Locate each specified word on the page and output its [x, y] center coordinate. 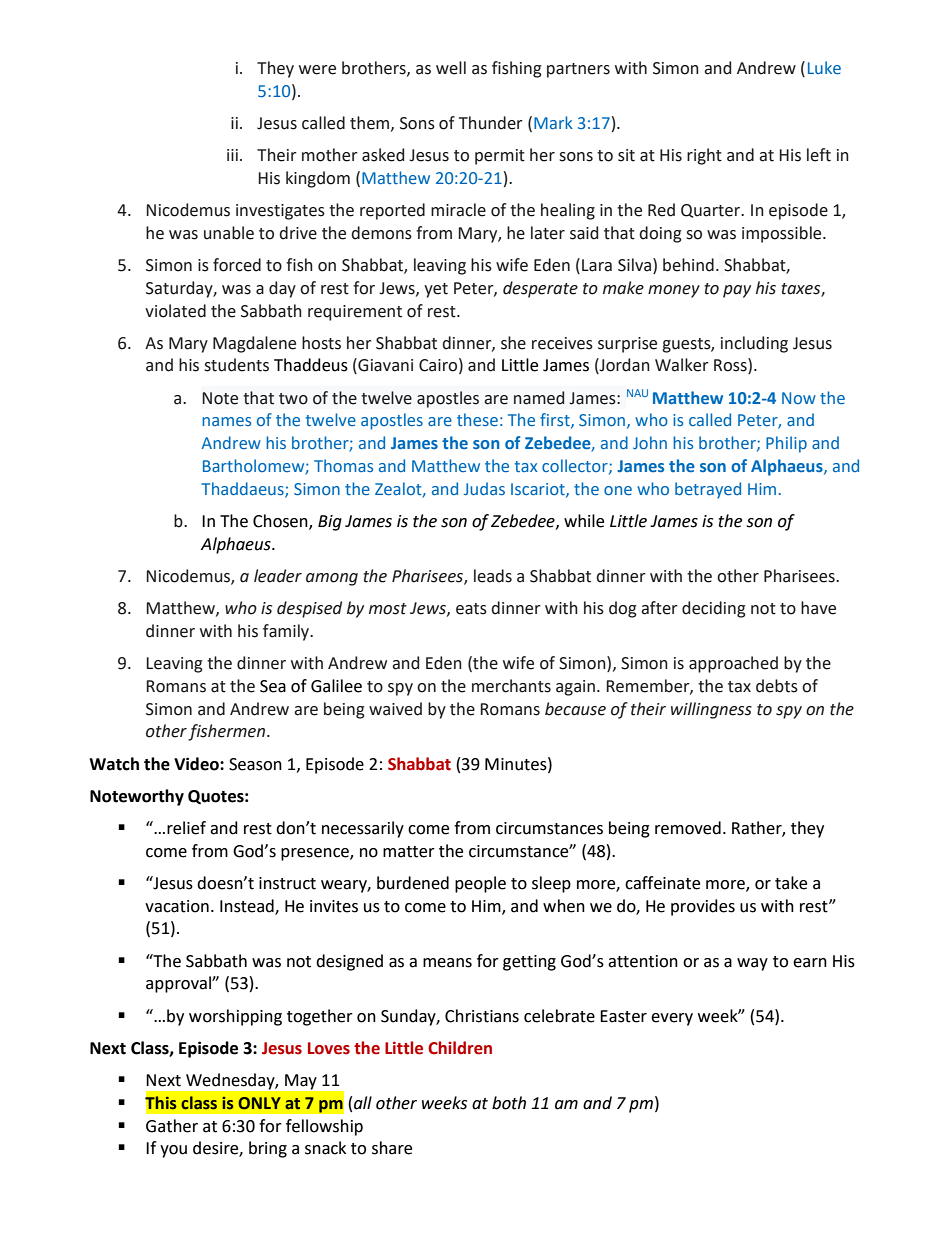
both [509, 1103]
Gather [172, 1126]
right [704, 156]
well [451, 68]
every [672, 1019]
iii [232, 155]
